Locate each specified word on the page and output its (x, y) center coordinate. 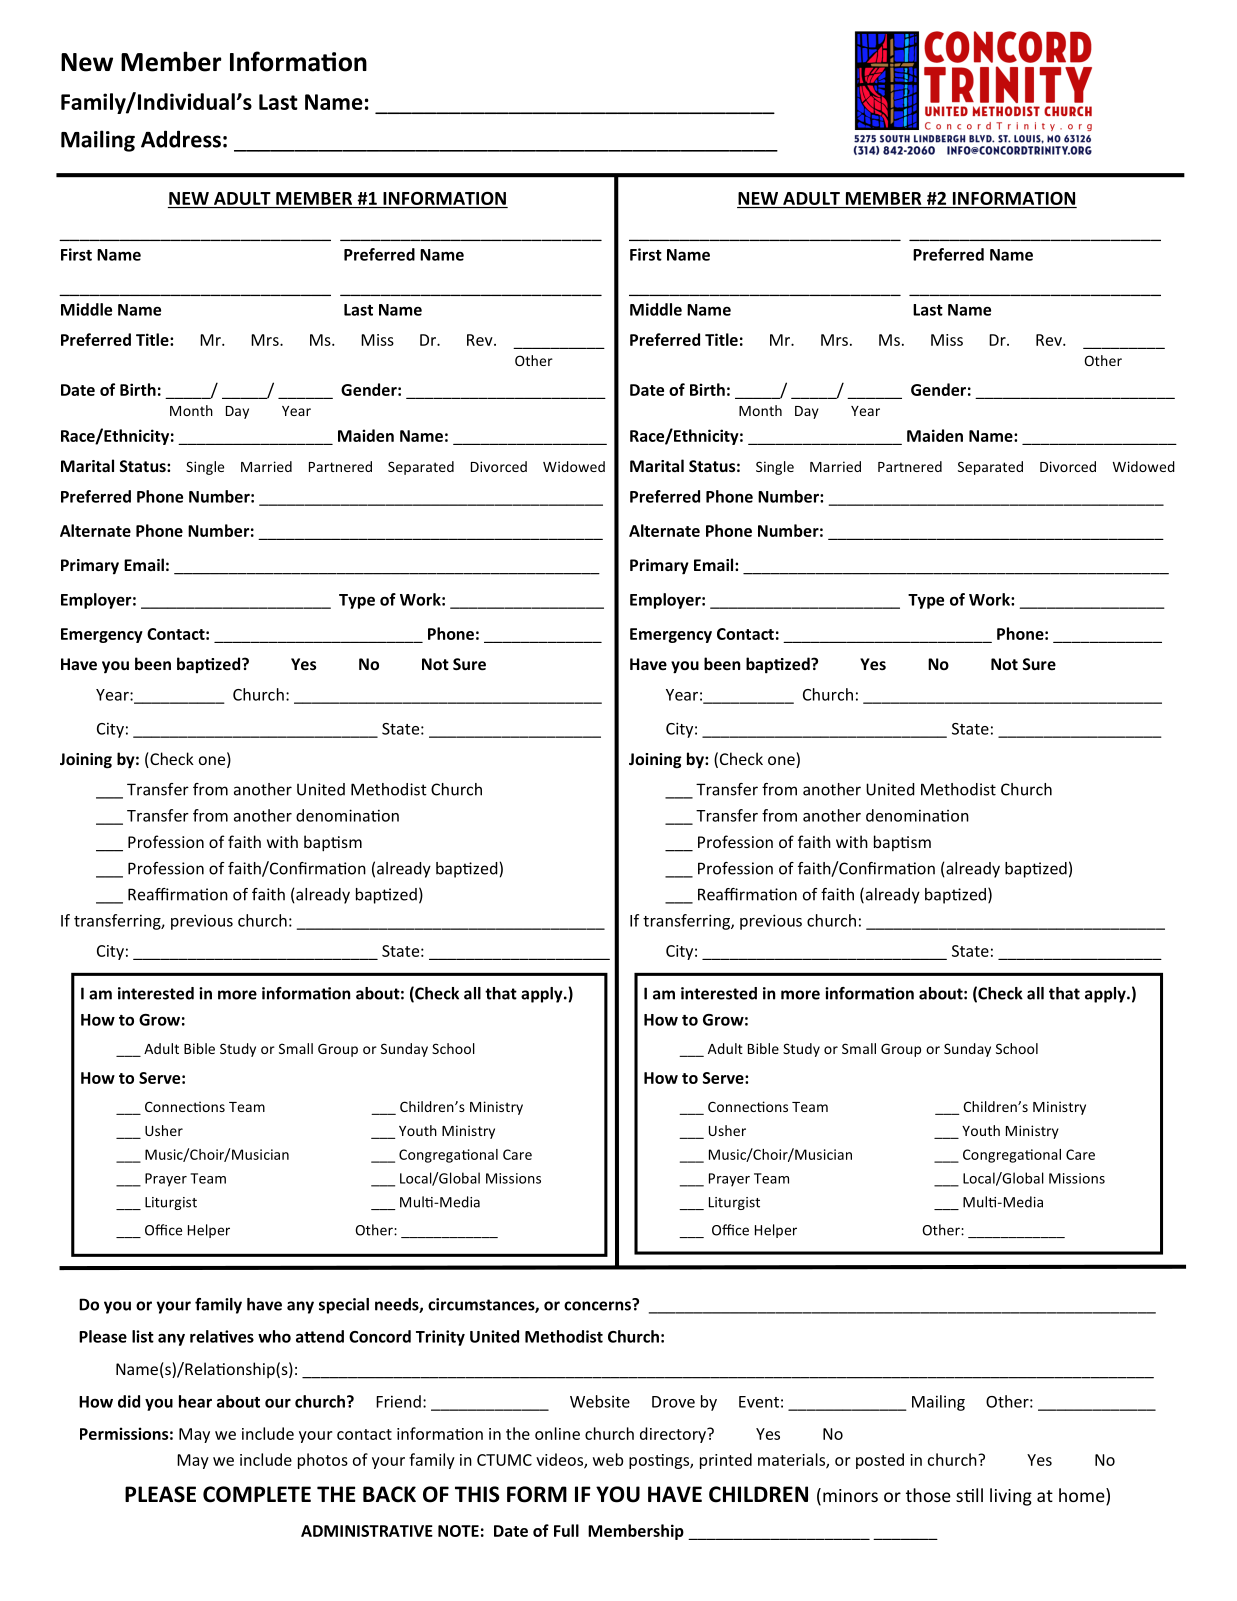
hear (195, 1401)
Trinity (440, 1338)
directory (674, 1435)
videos (560, 1460)
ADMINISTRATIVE (367, 1531)
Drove (673, 1402)
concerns (598, 1305)
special (344, 1306)
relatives (222, 1336)
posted (880, 1461)
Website (600, 1401)
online (557, 1433)
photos (323, 1461)
